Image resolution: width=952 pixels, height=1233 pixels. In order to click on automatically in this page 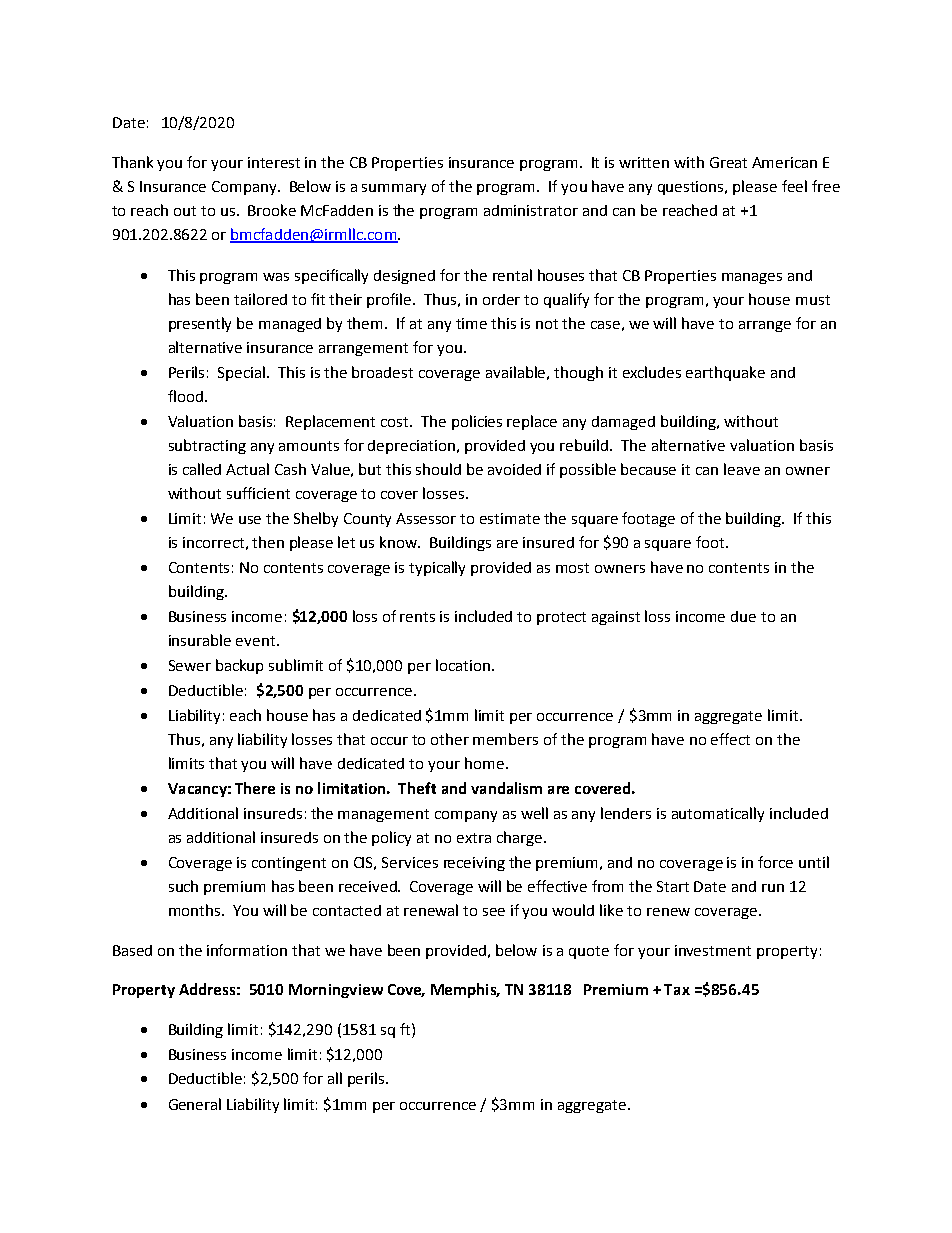, I will do `click(718, 814)`.
